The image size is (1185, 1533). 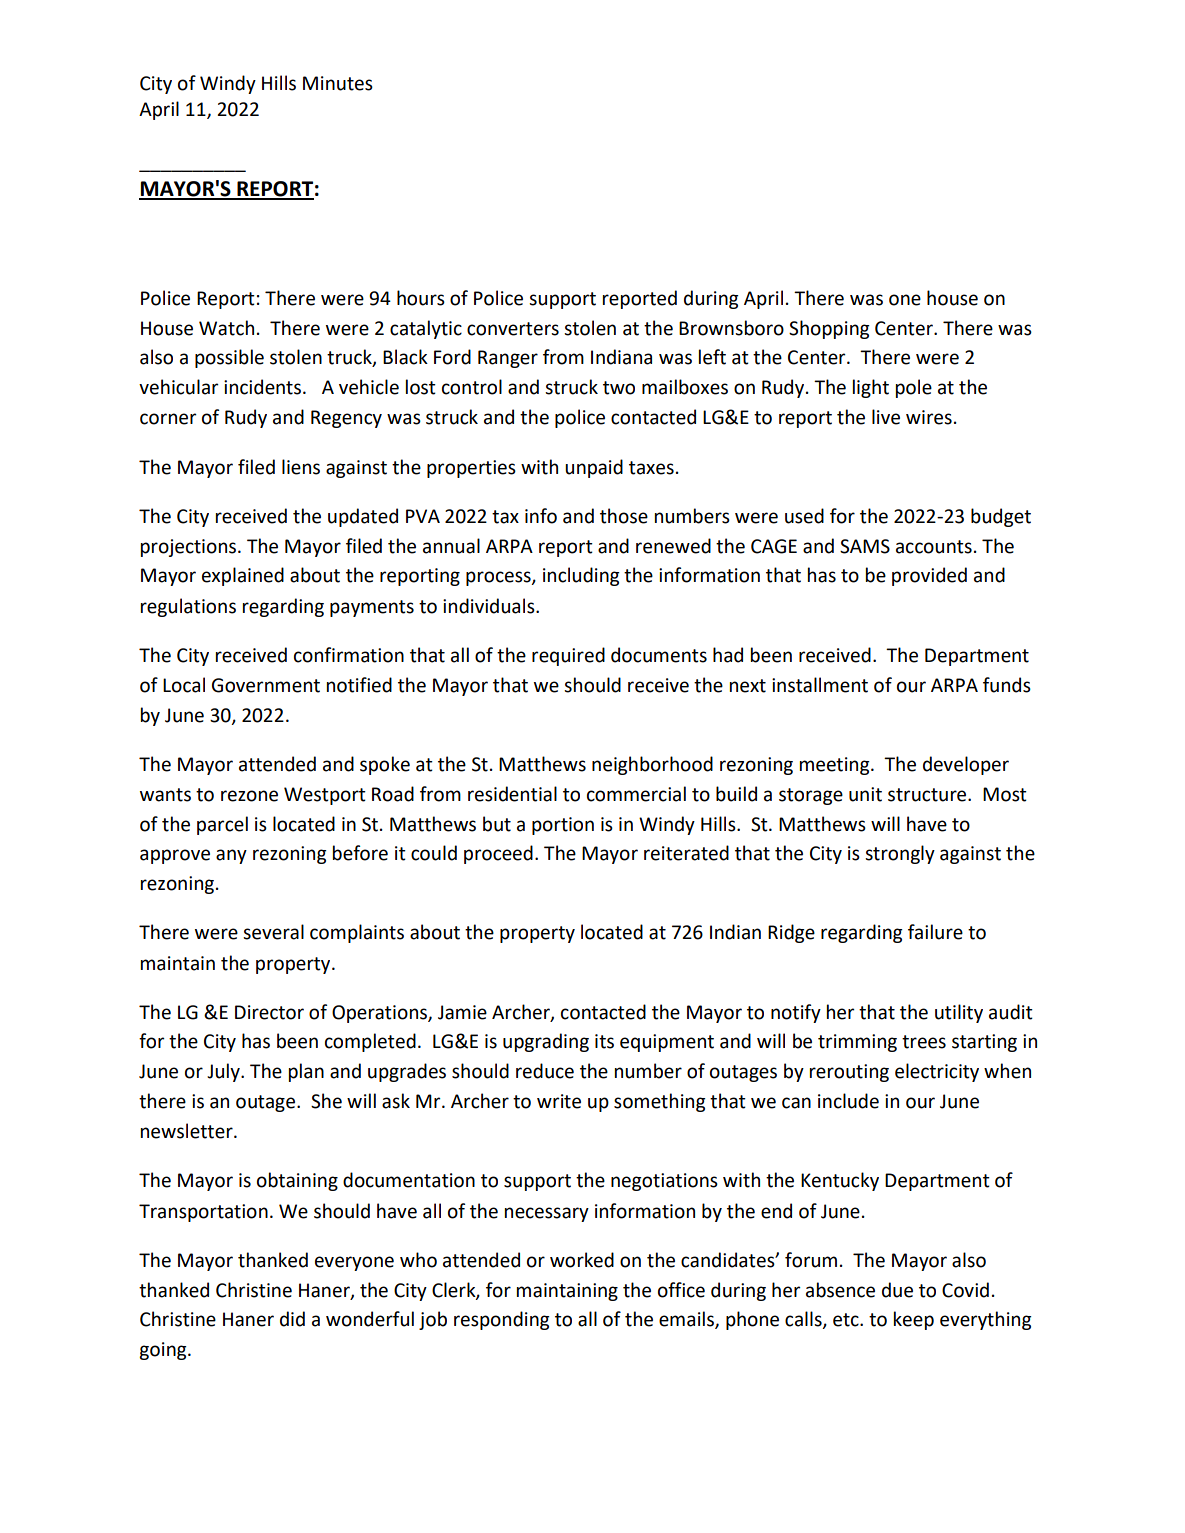 I want to click on developer, so click(x=966, y=765).
